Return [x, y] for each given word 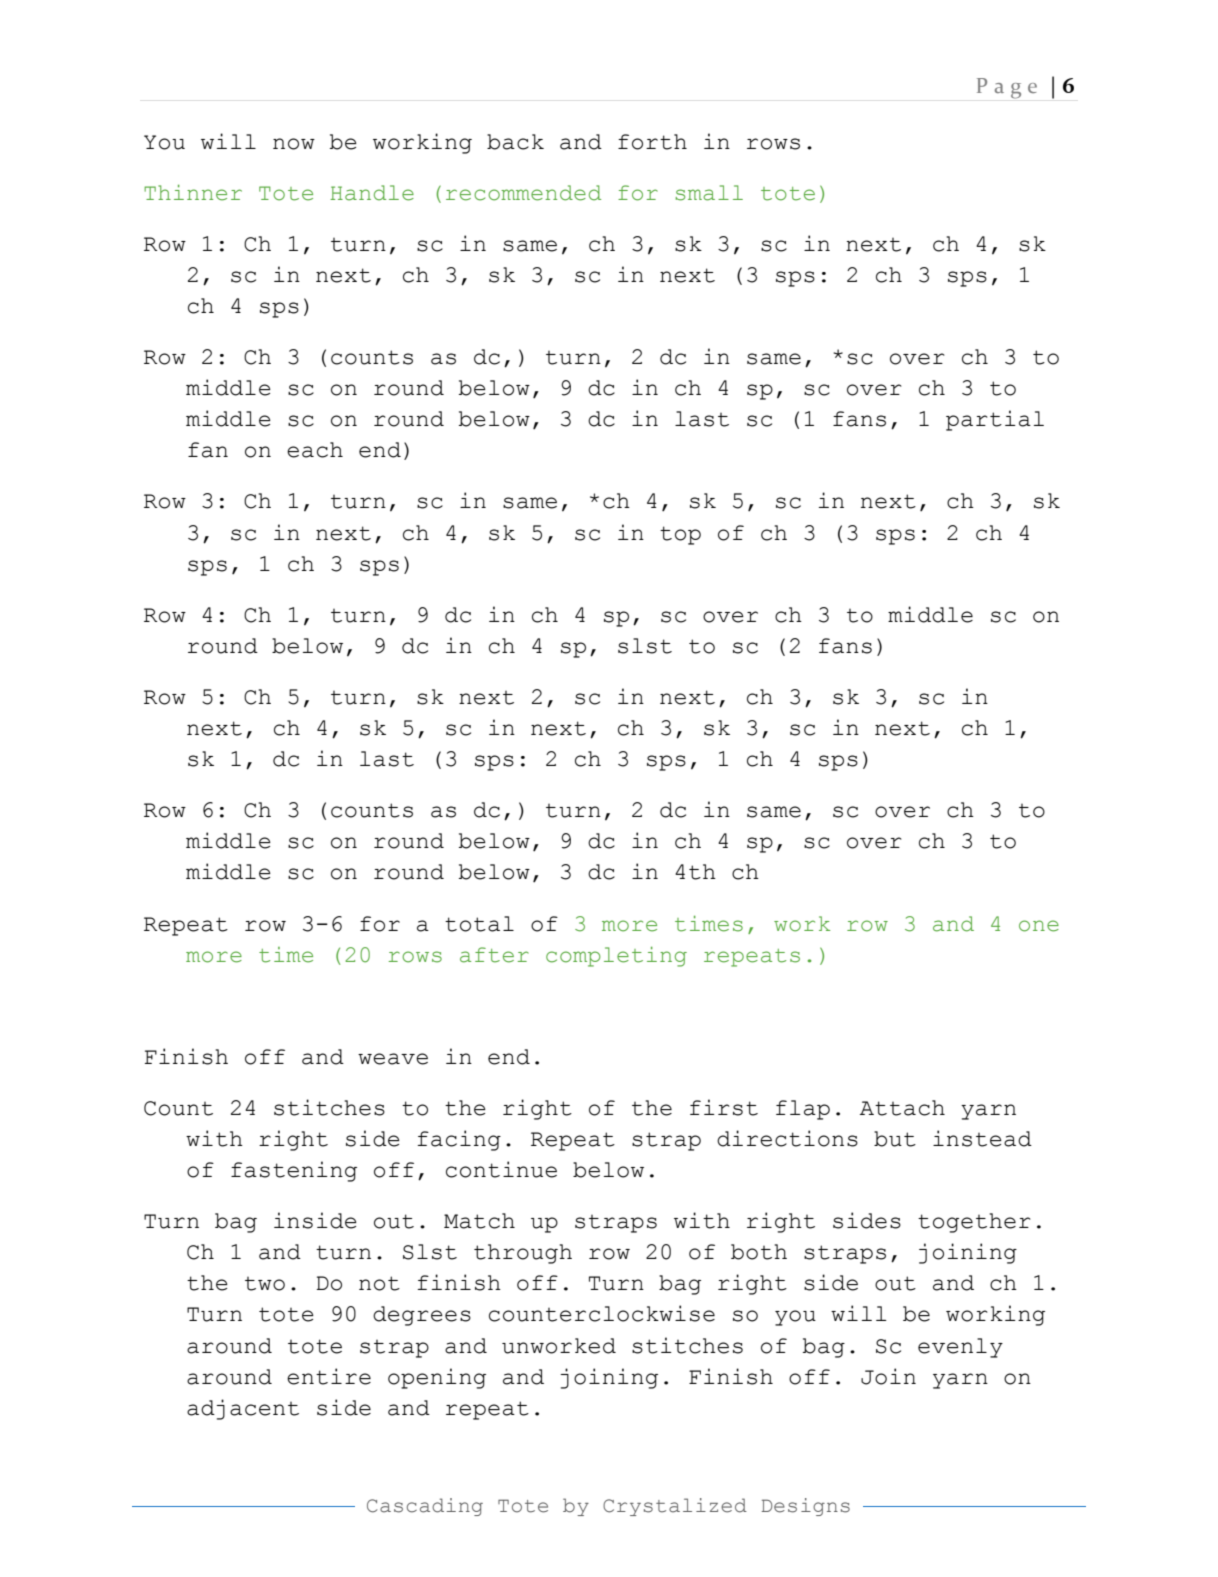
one [1039, 926]
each [315, 450]
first [724, 1107]
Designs [805, 1507]
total [479, 924]
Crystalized [675, 1507]
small [709, 193]
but [895, 1139]
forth [652, 142]
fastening [294, 1171]
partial [995, 420]
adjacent [243, 1409]
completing [616, 956]
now [294, 144]
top [680, 535]
